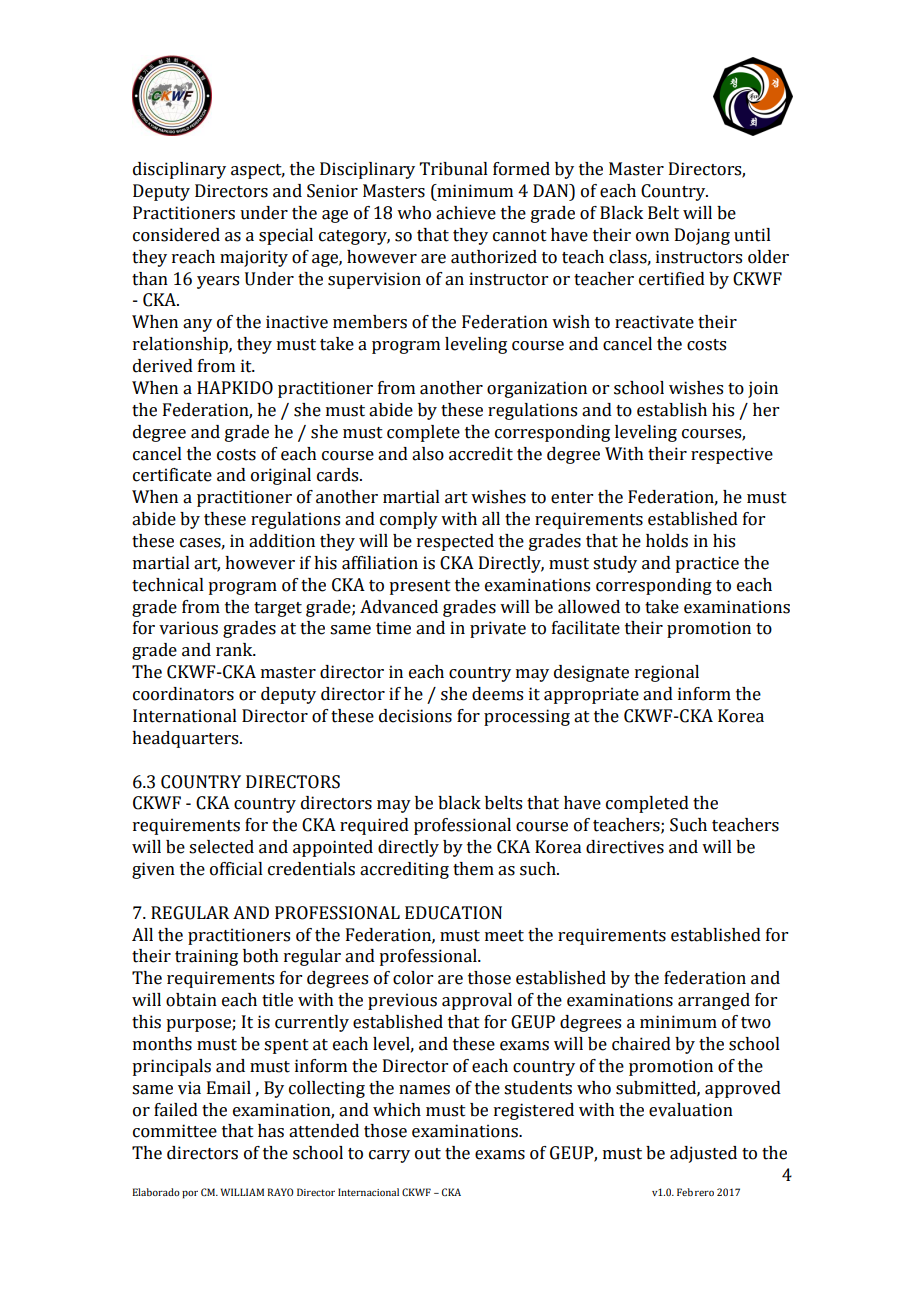  What do you see at coordinates (763, 389) in the screenshot?
I see `join` at bounding box center [763, 389].
